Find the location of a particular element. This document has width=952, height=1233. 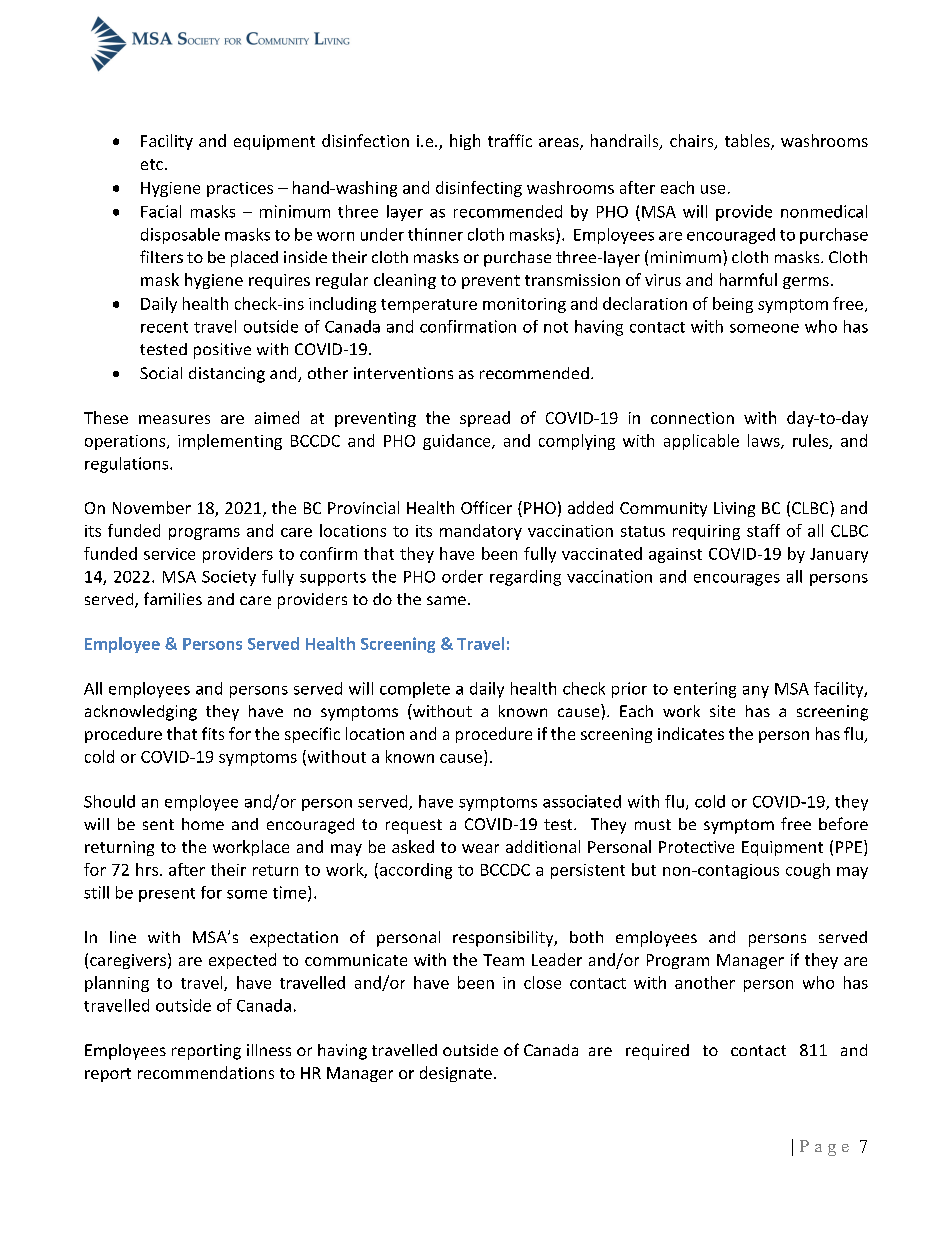

disinfecting is located at coordinates (479, 189).
